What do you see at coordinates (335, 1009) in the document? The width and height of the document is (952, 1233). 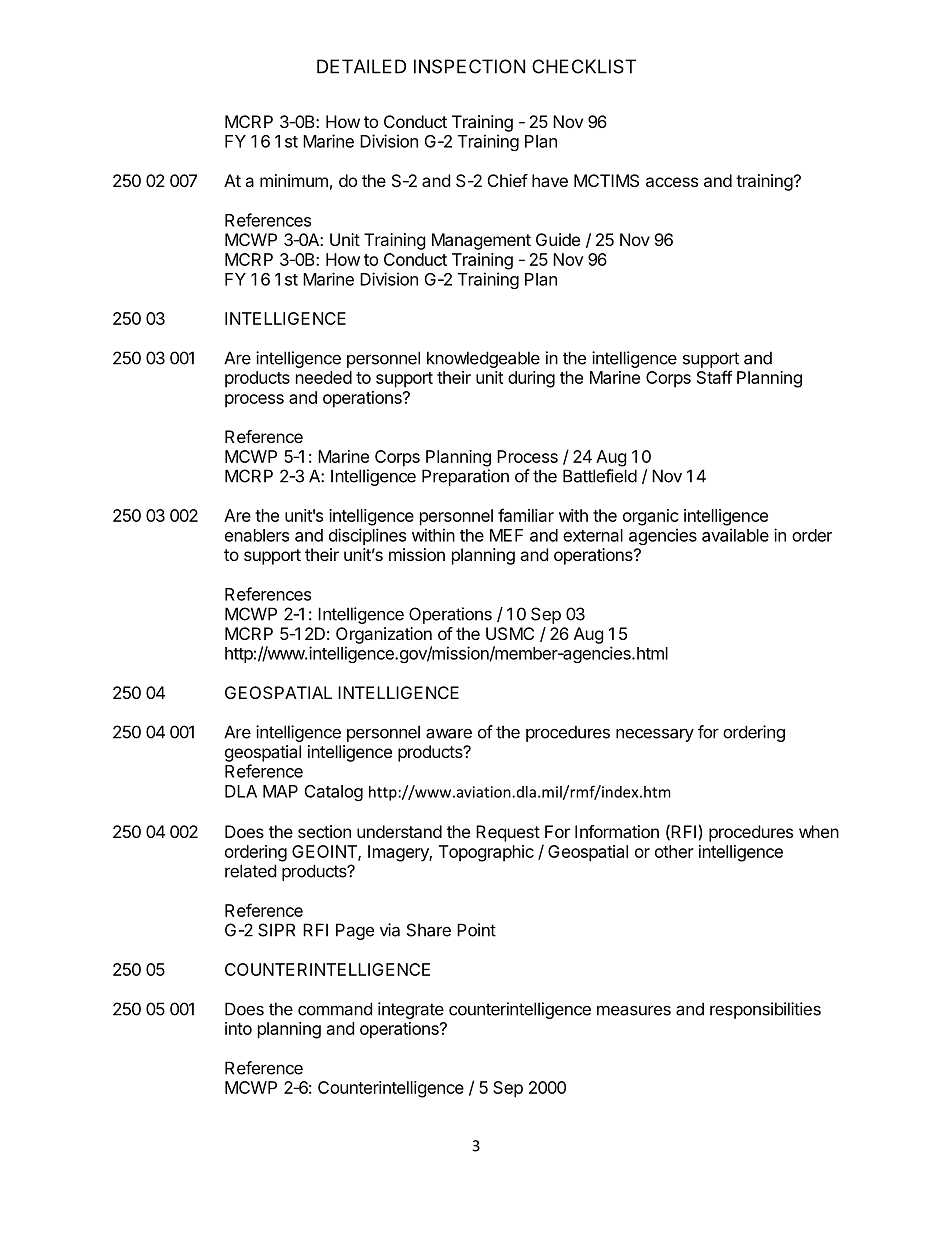 I see `command` at bounding box center [335, 1009].
